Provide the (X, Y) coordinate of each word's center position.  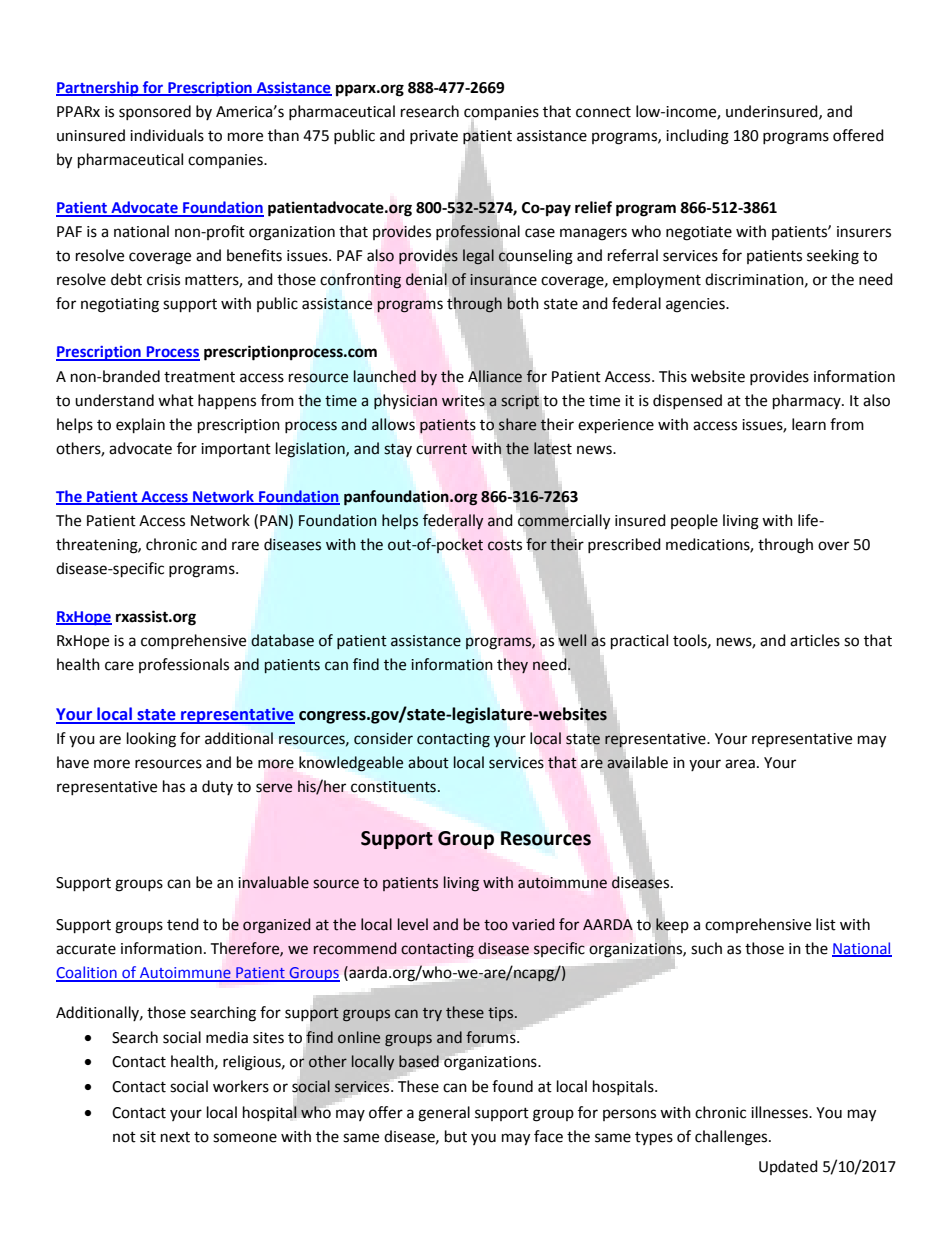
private (434, 137)
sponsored (155, 112)
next (175, 1137)
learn (809, 424)
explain (140, 426)
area (740, 764)
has (174, 786)
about (428, 762)
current (441, 449)
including (697, 137)
